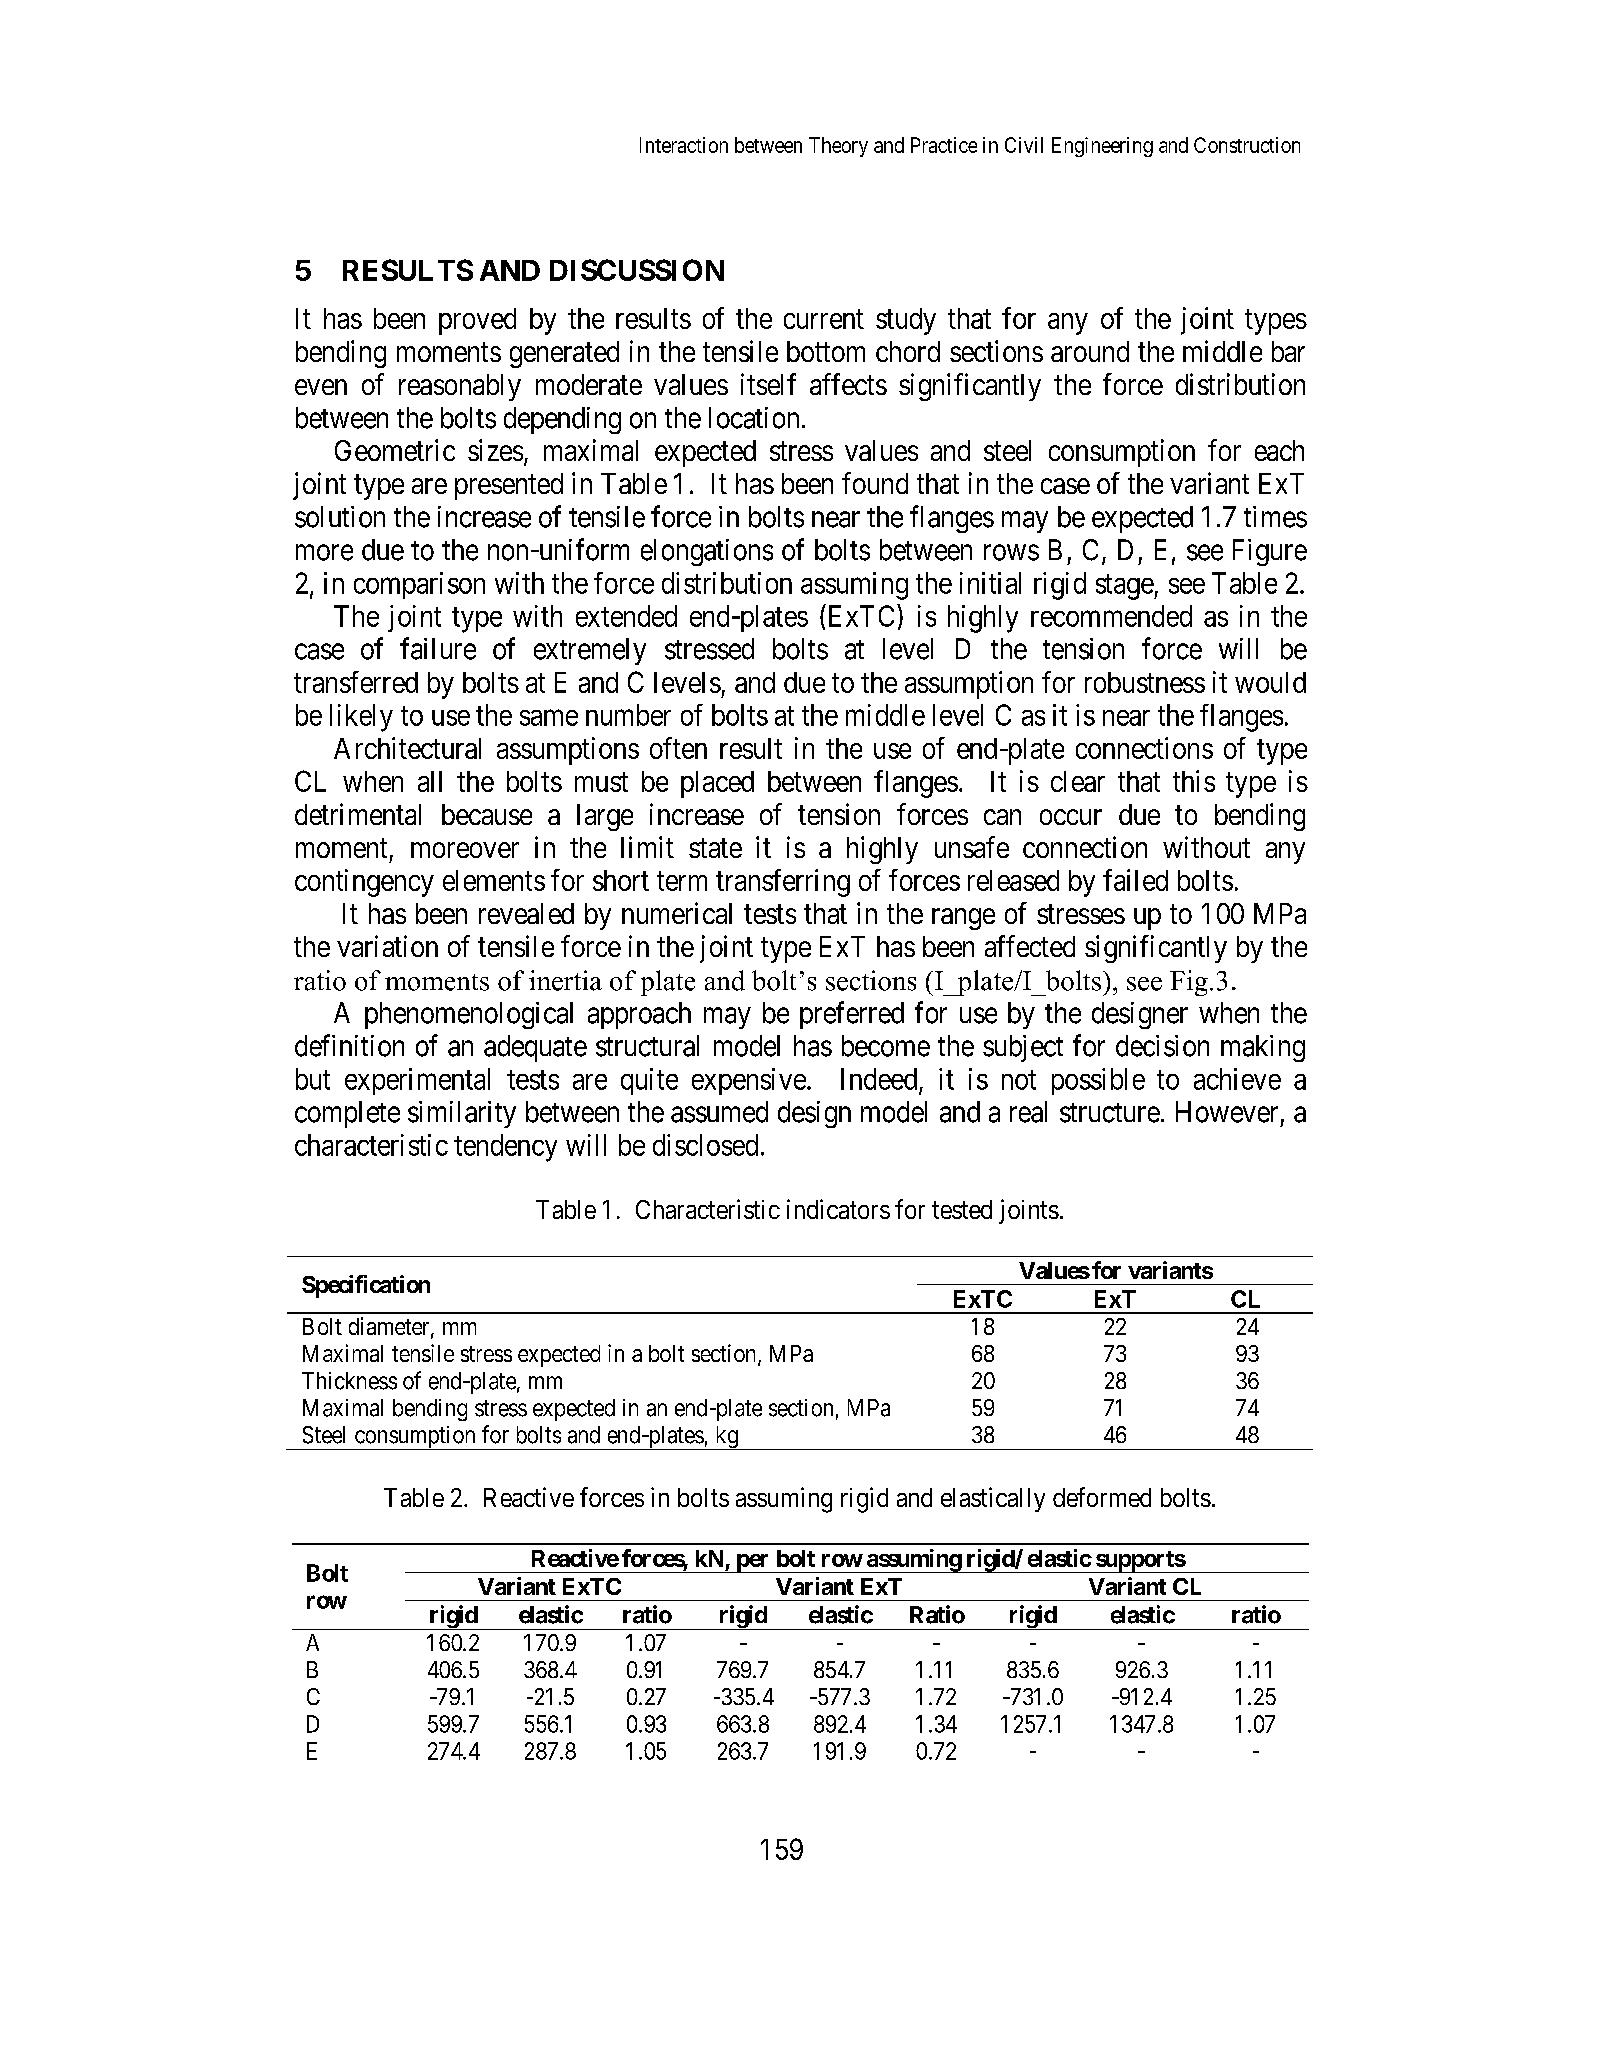 This document has width=1600, height=2070. What do you see at coordinates (838, 147) in the document?
I see `Theory` at bounding box center [838, 147].
